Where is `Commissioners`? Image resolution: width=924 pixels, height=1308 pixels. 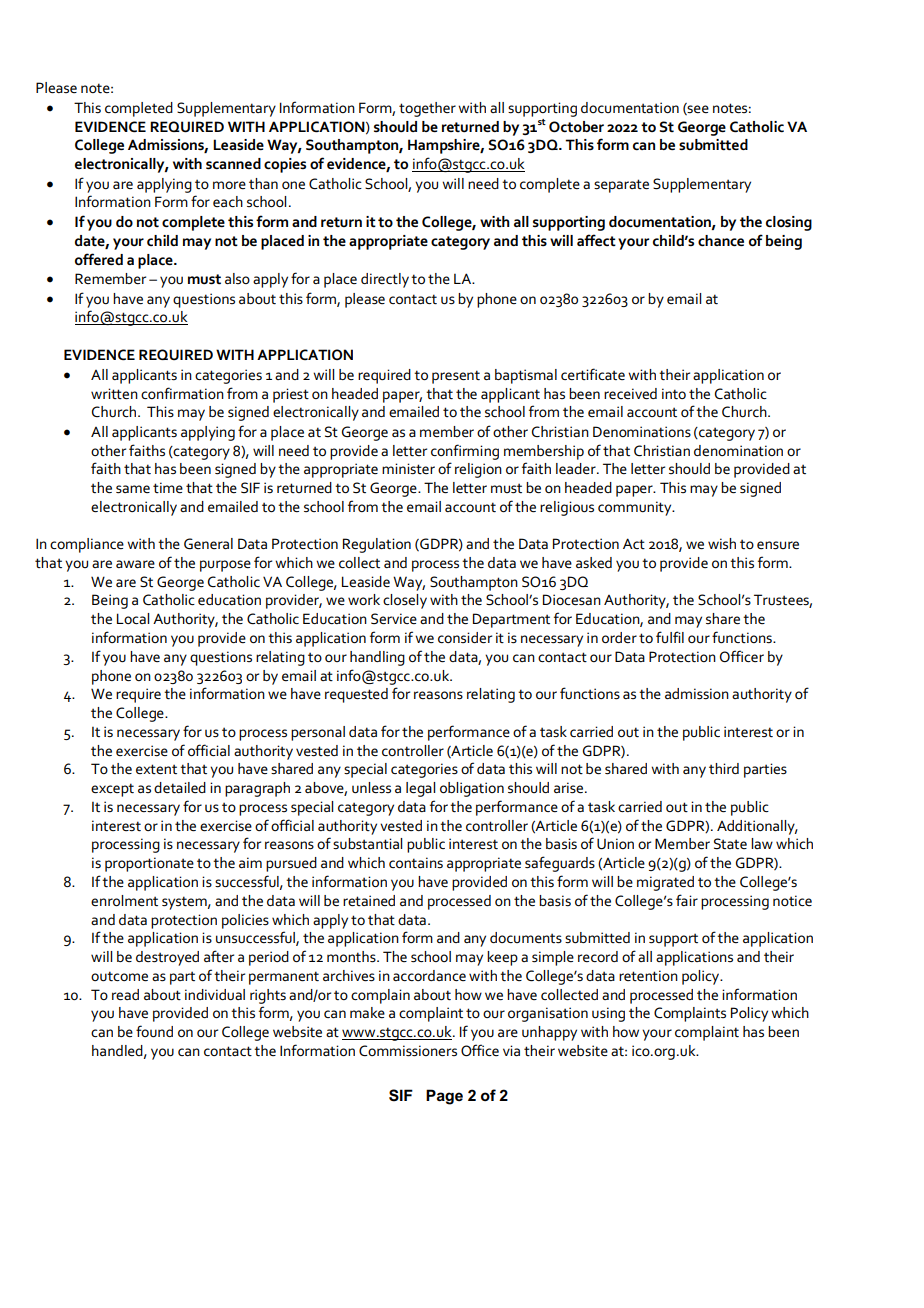
Commissioners is located at coordinates (408, 1051).
